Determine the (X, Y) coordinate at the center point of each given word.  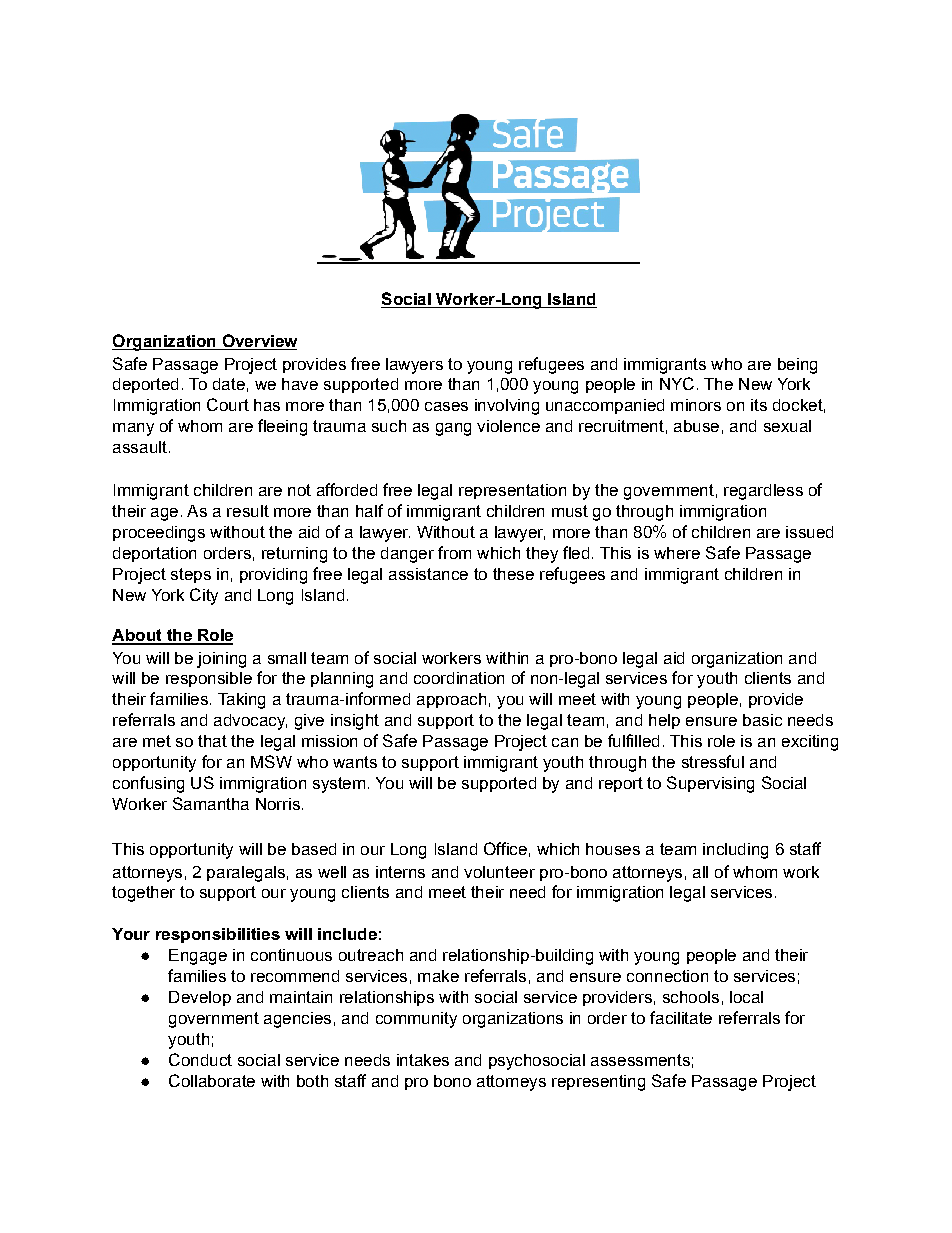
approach (451, 700)
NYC (677, 383)
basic (762, 720)
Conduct (200, 1059)
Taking (241, 701)
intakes (423, 1060)
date (229, 384)
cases (446, 406)
